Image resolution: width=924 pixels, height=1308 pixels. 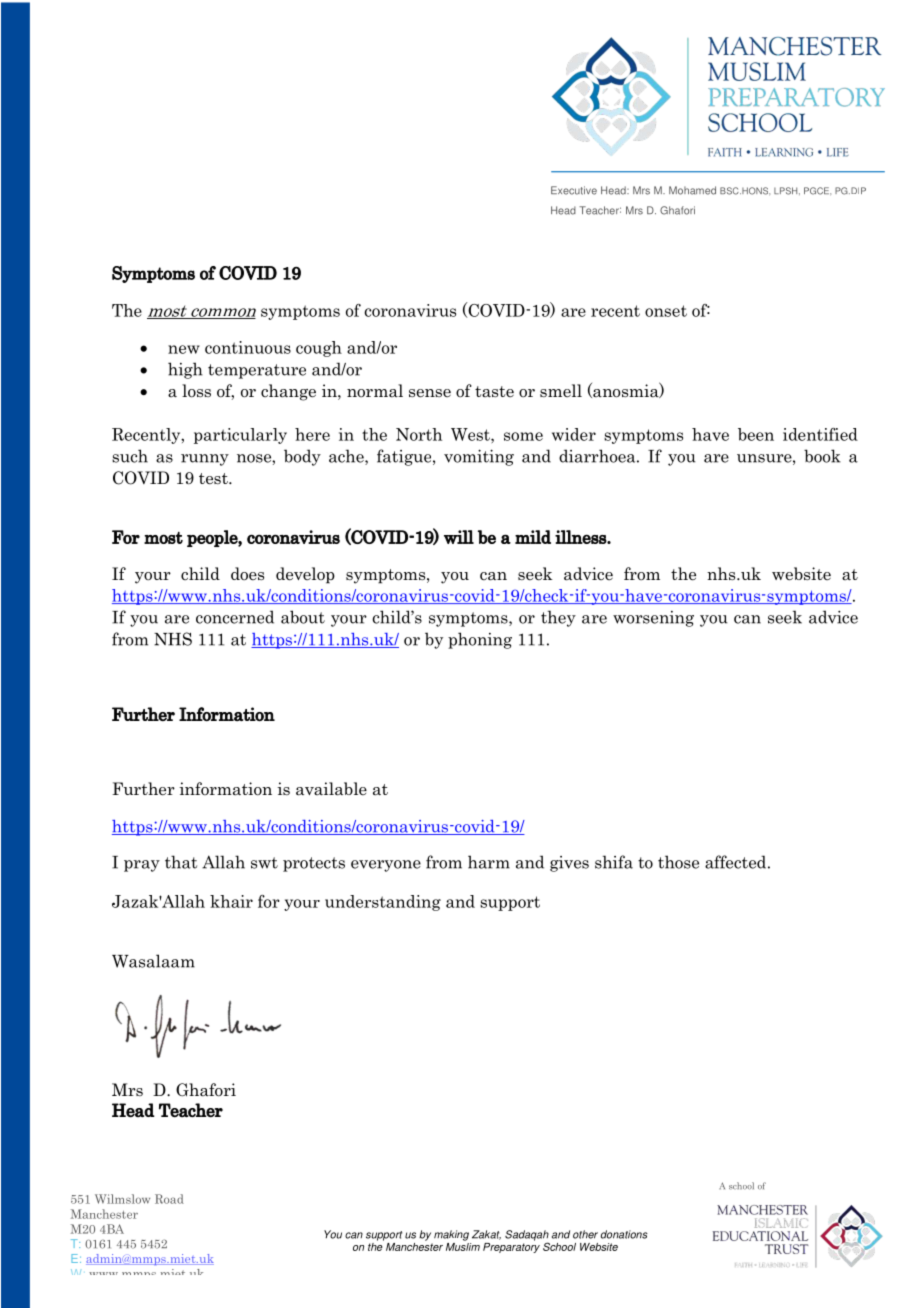 What do you see at coordinates (480, 640) in the screenshot?
I see `phoning` at bounding box center [480, 640].
